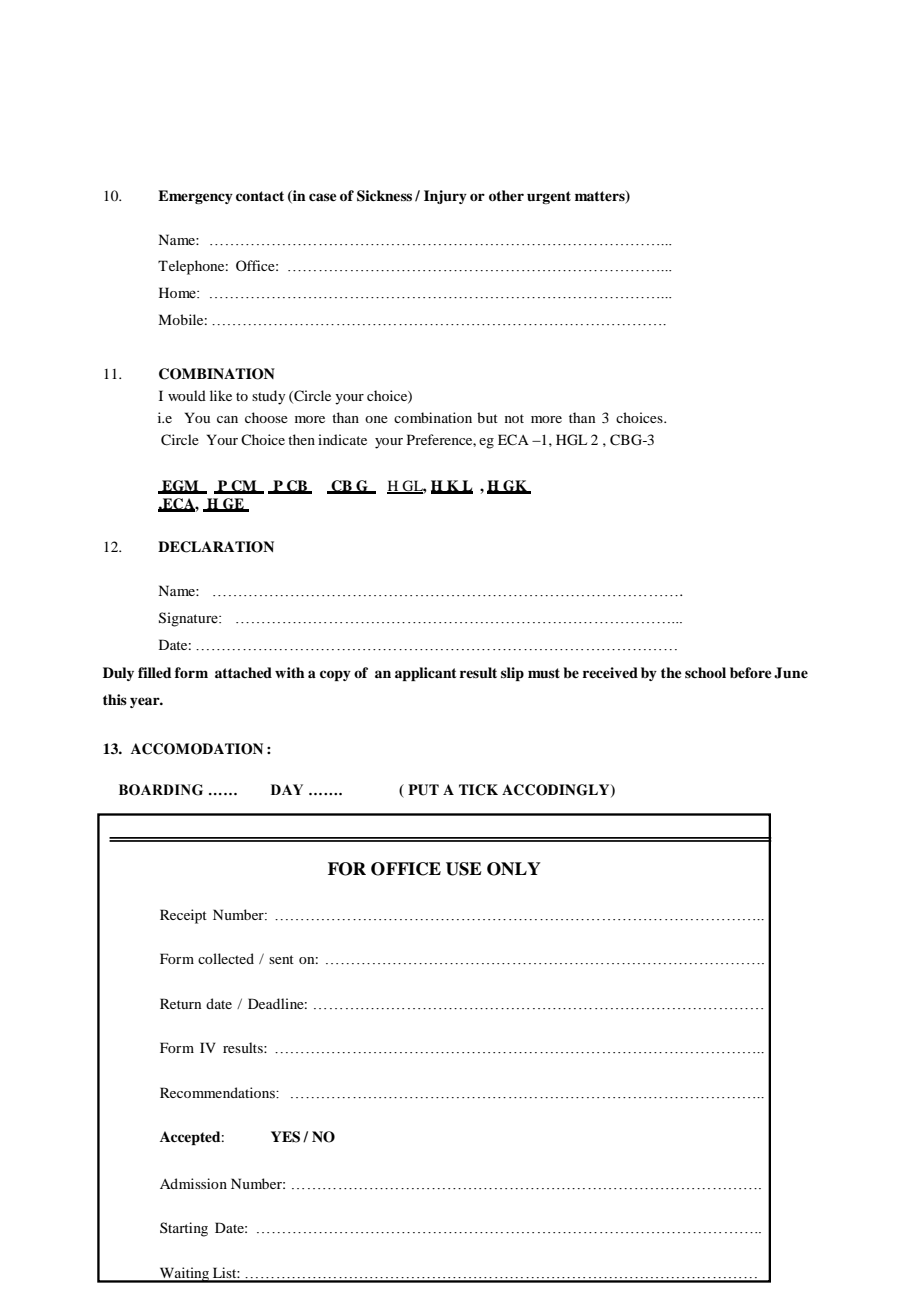  What do you see at coordinates (514, 869) in the screenshot?
I see `ONLY` at bounding box center [514, 869].
